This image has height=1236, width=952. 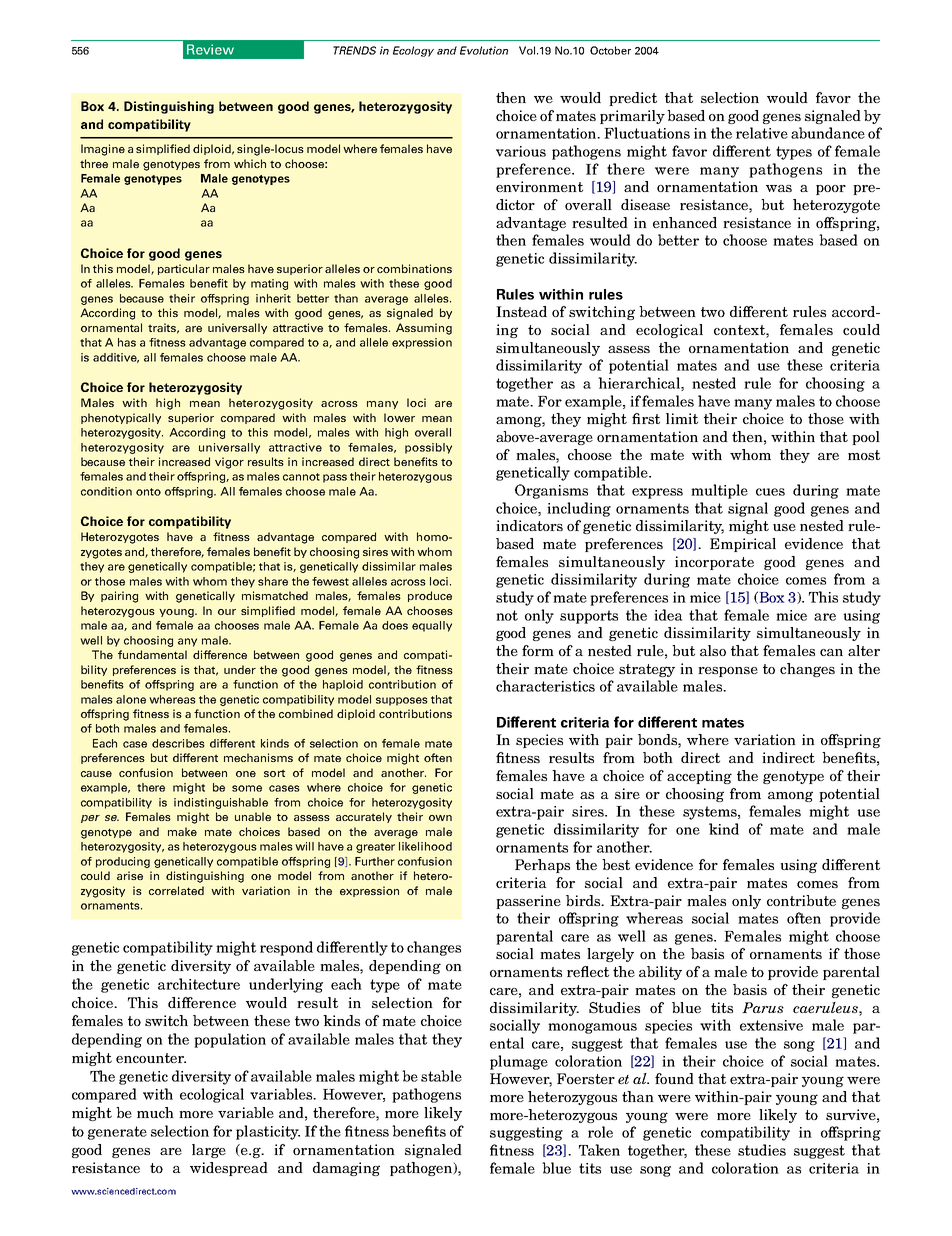 I want to click on Evolution, so click(x=484, y=50).
